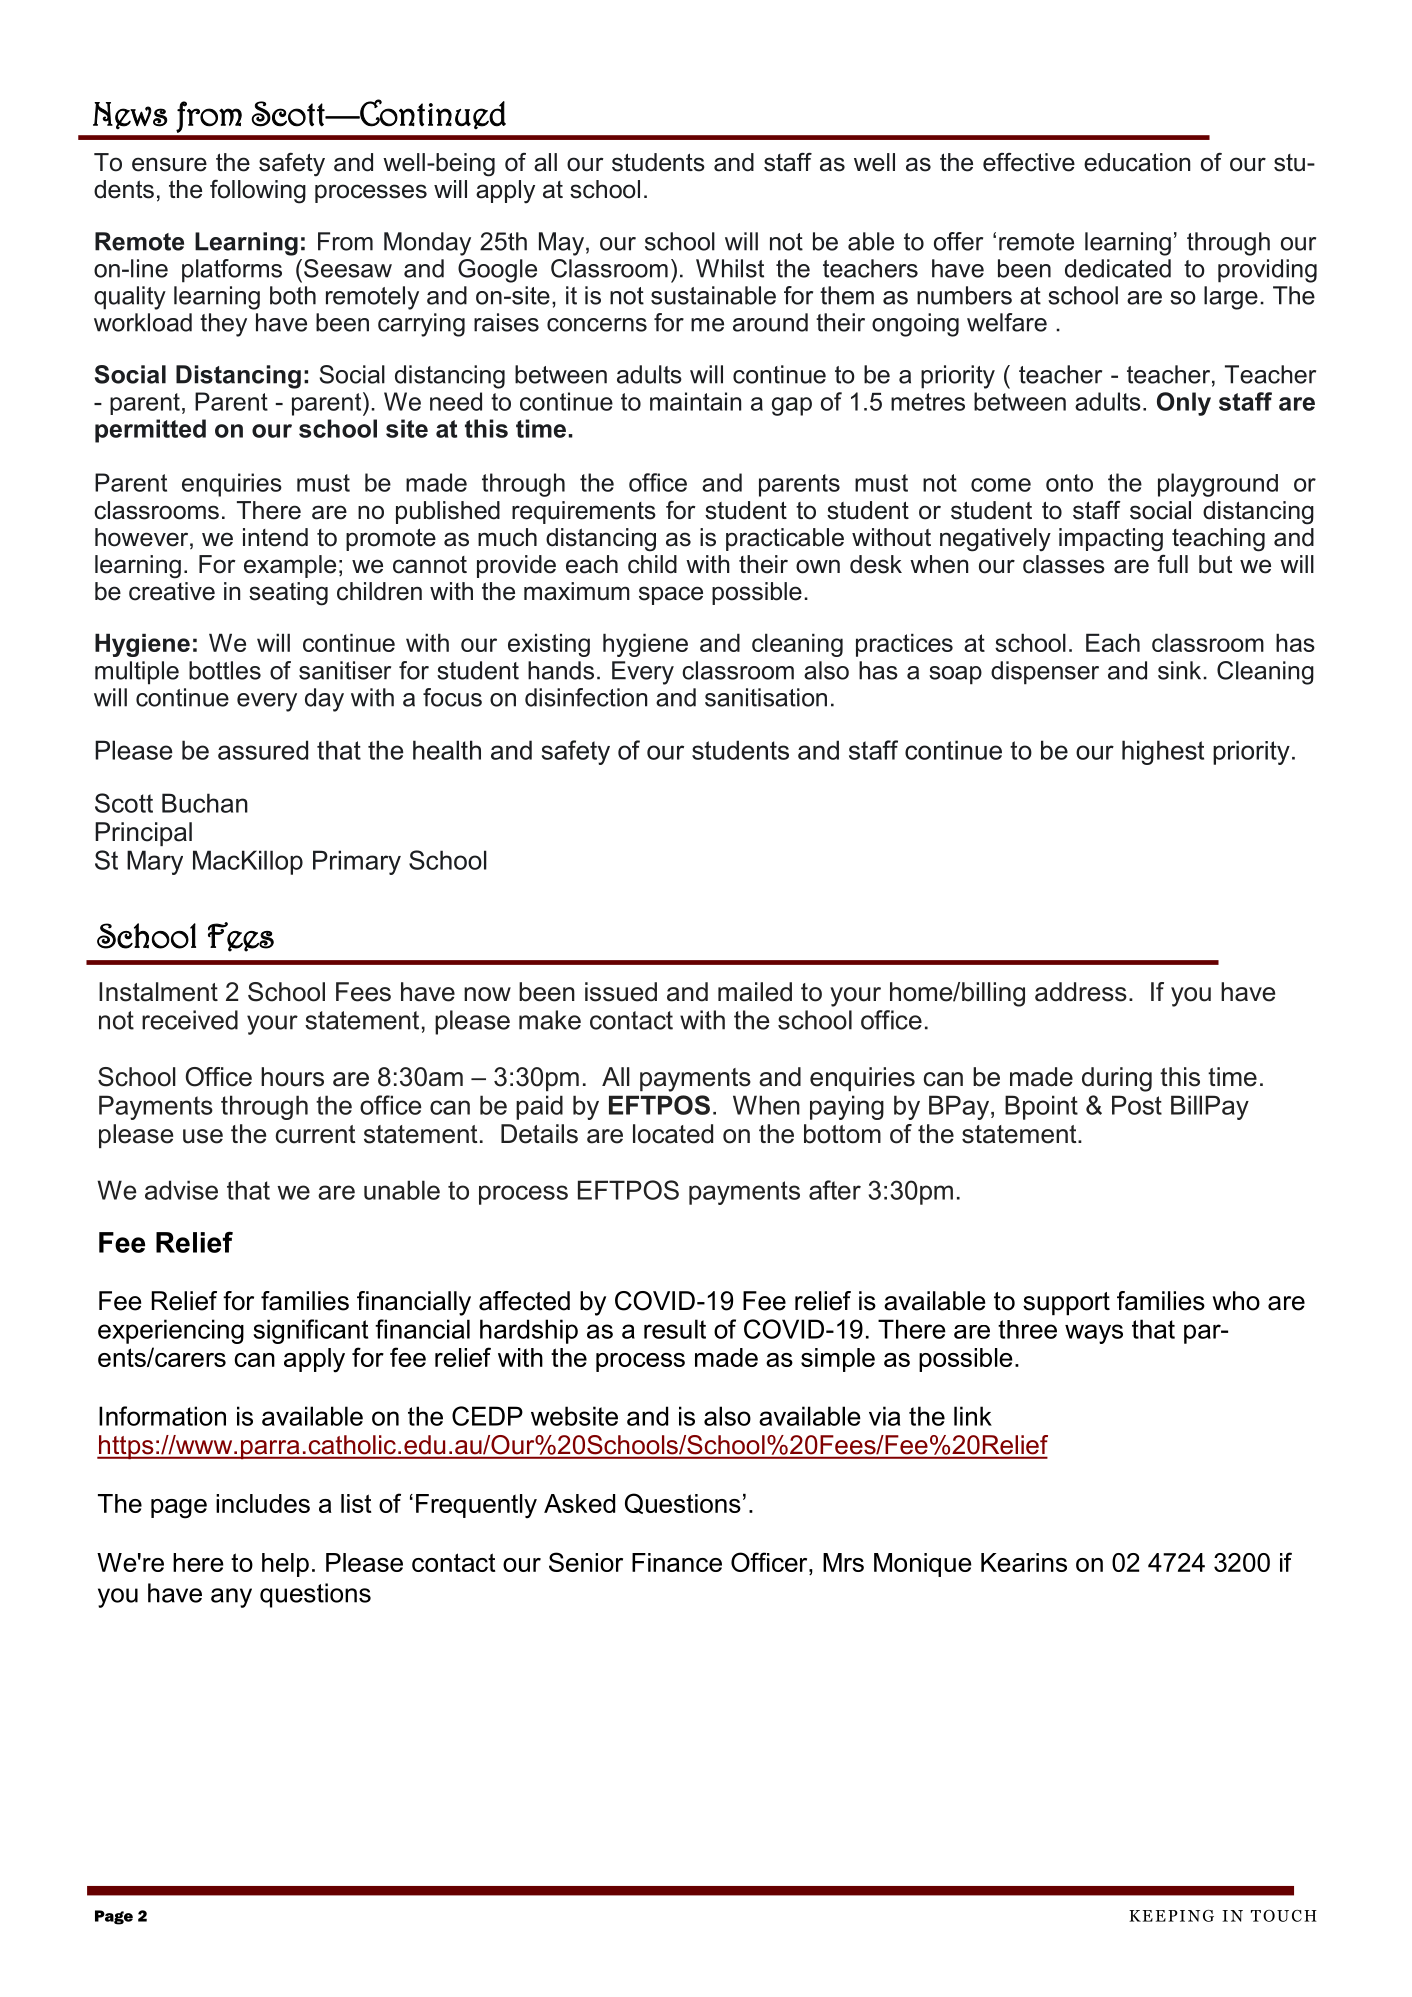 This image has height=1997, width=1412. I want to click on advise, so click(181, 1190).
